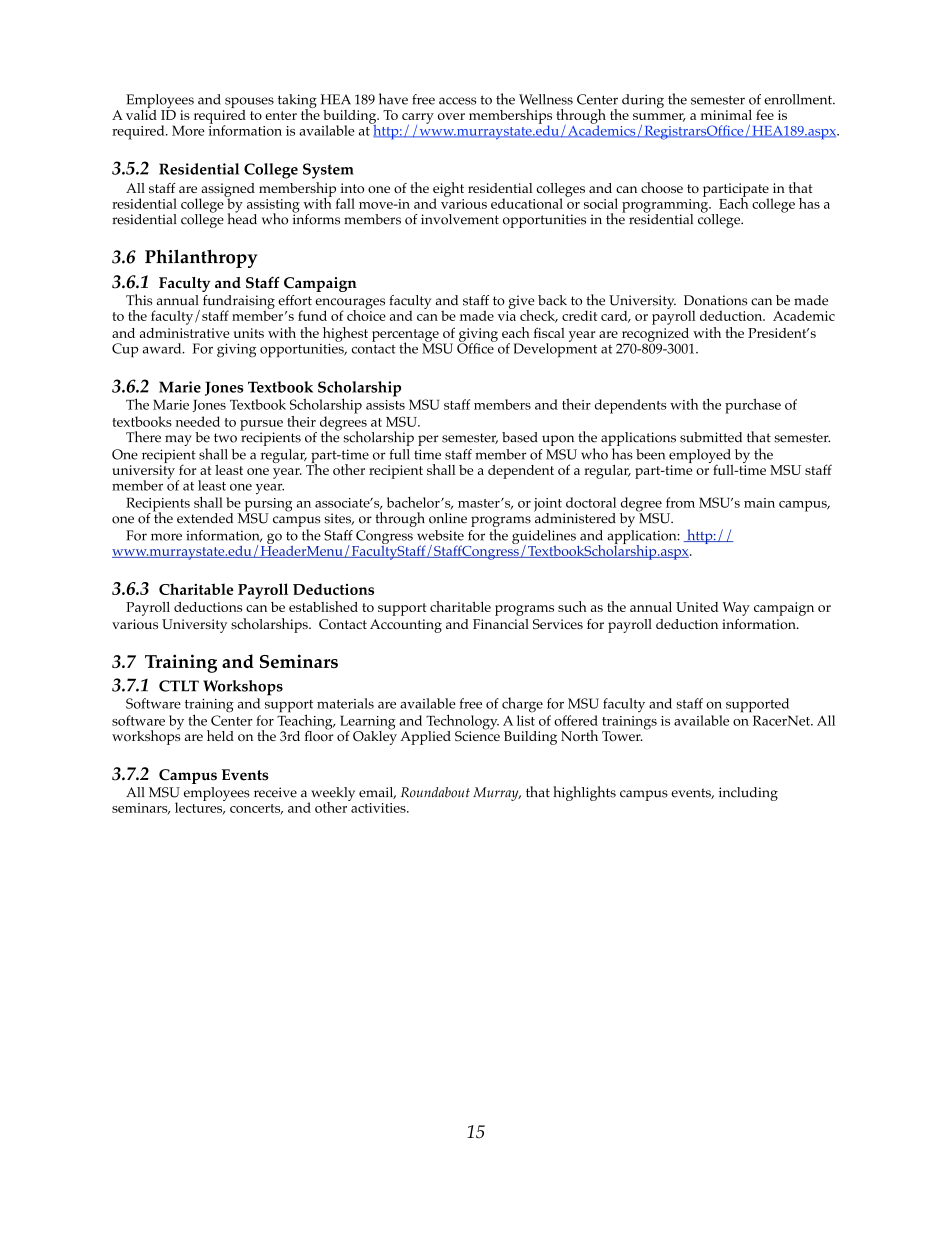 This screenshot has height=1233, width=952. What do you see at coordinates (520, 437) in the screenshot?
I see `based` at bounding box center [520, 437].
